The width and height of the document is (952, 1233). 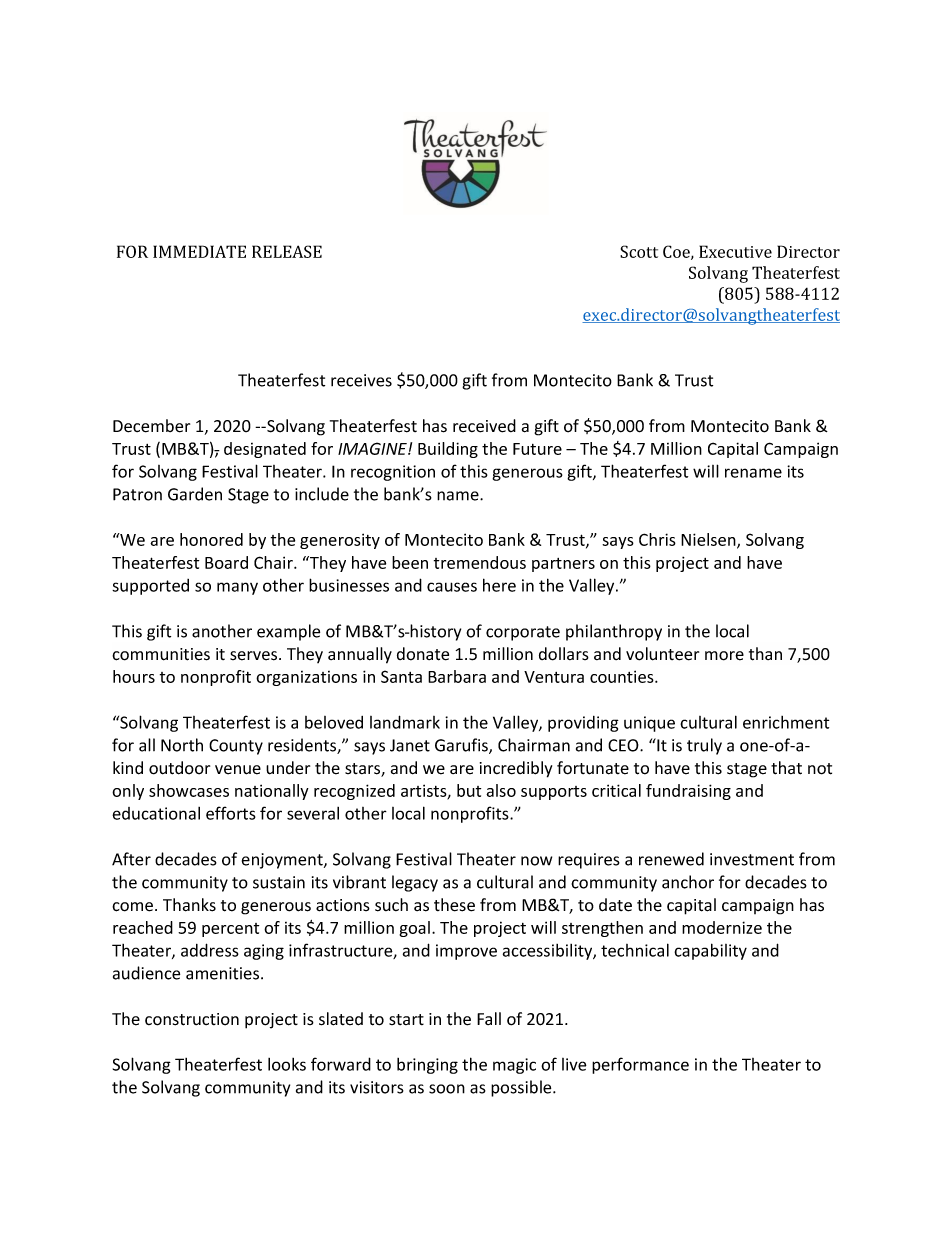 What do you see at coordinates (657, 539) in the document?
I see `Chris` at bounding box center [657, 539].
